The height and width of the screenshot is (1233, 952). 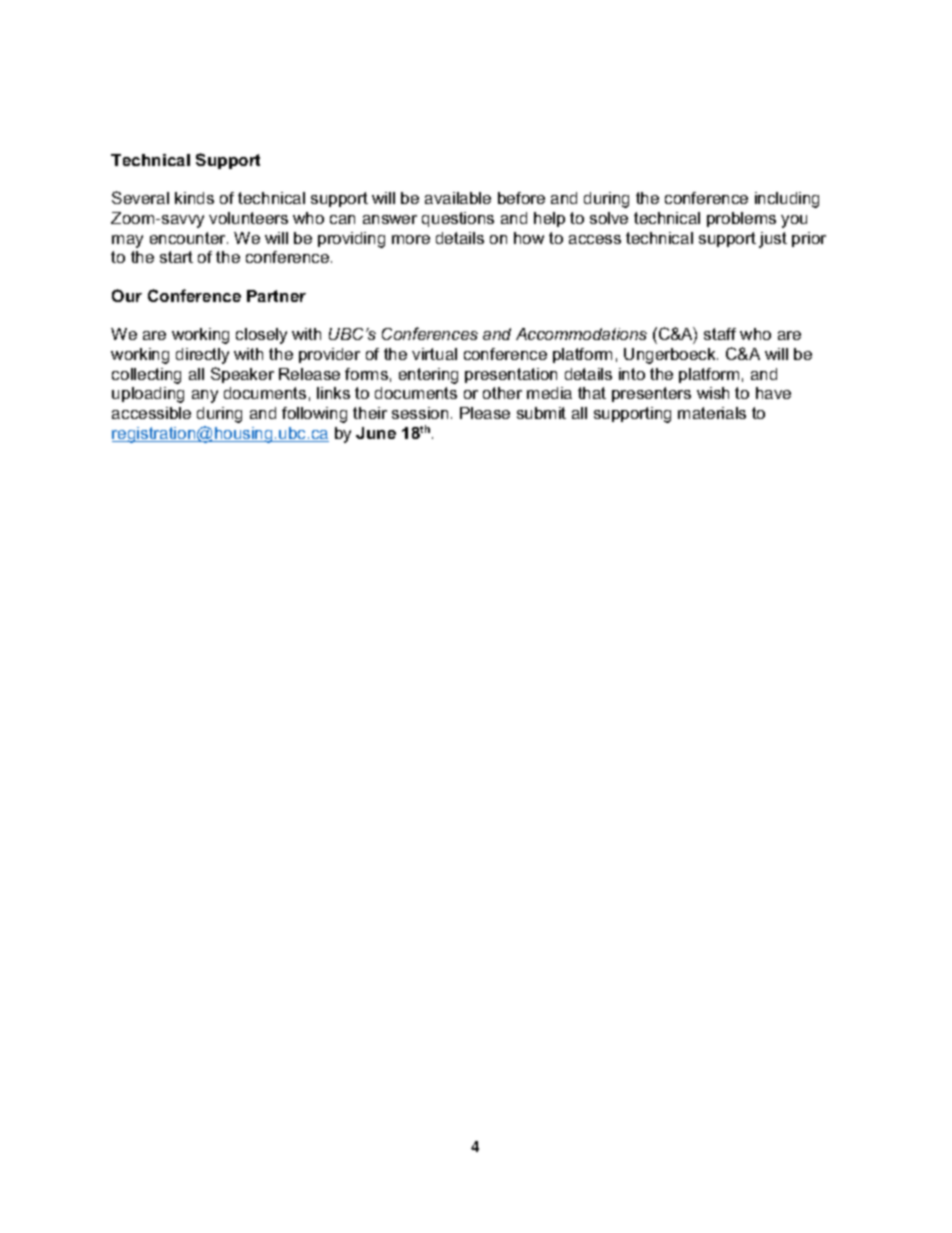 What do you see at coordinates (712, 413) in the screenshot?
I see `materials` at bounding box center [712, 413].
